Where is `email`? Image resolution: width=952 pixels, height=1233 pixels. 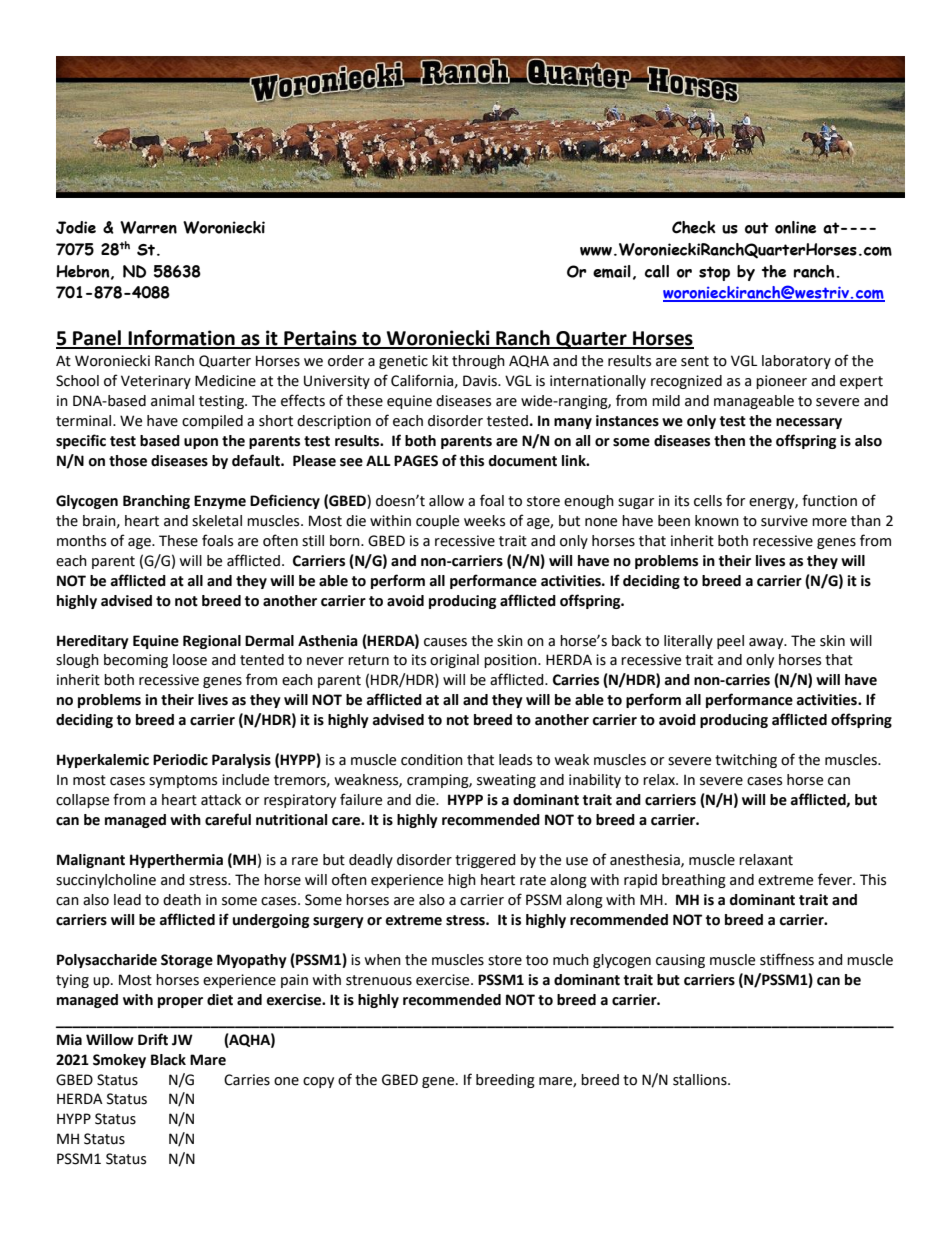
email is located at coordinates (612, 271).
